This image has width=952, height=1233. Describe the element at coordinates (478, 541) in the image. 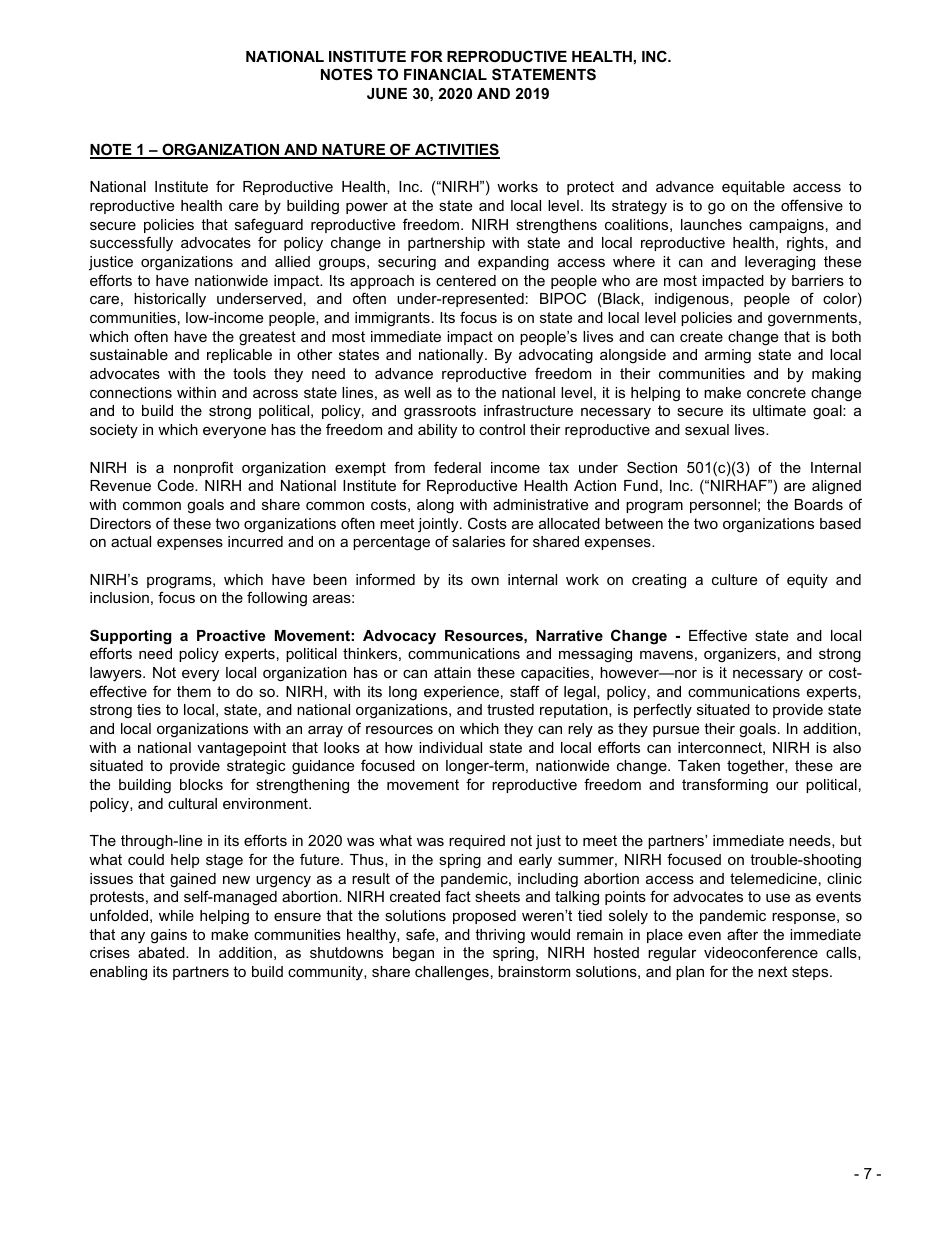

I see `salaries` at that location.
